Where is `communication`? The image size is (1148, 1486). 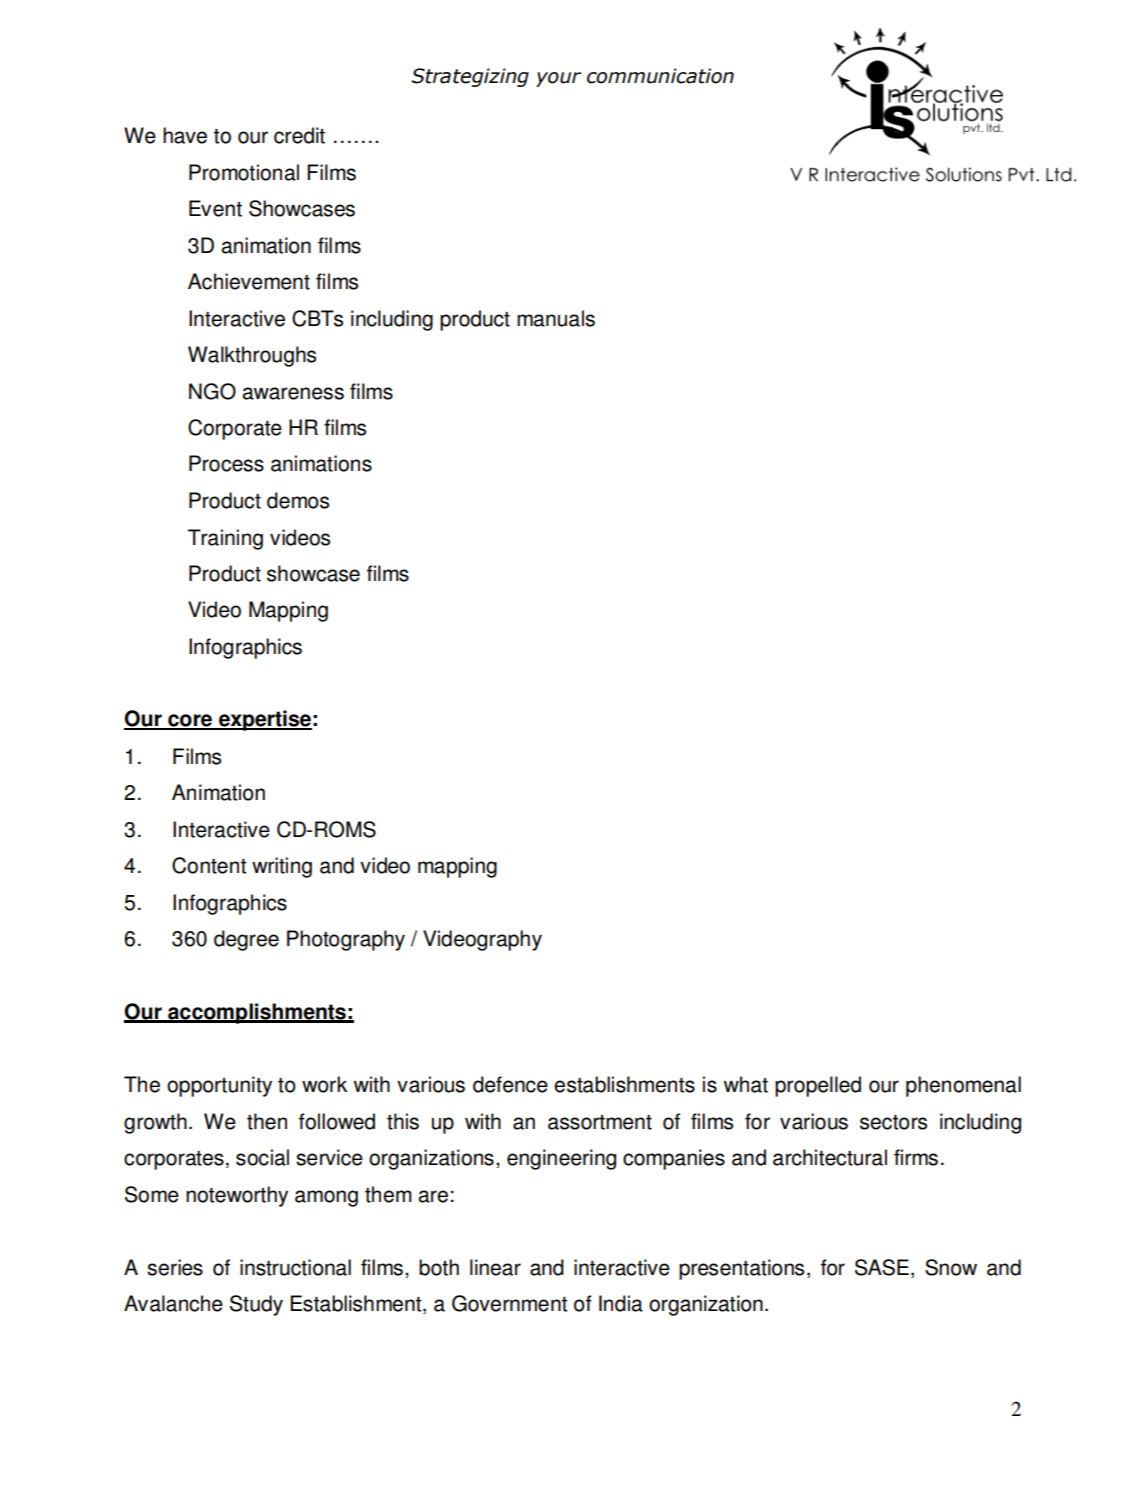 communication is located at coordinates (660, 76).
